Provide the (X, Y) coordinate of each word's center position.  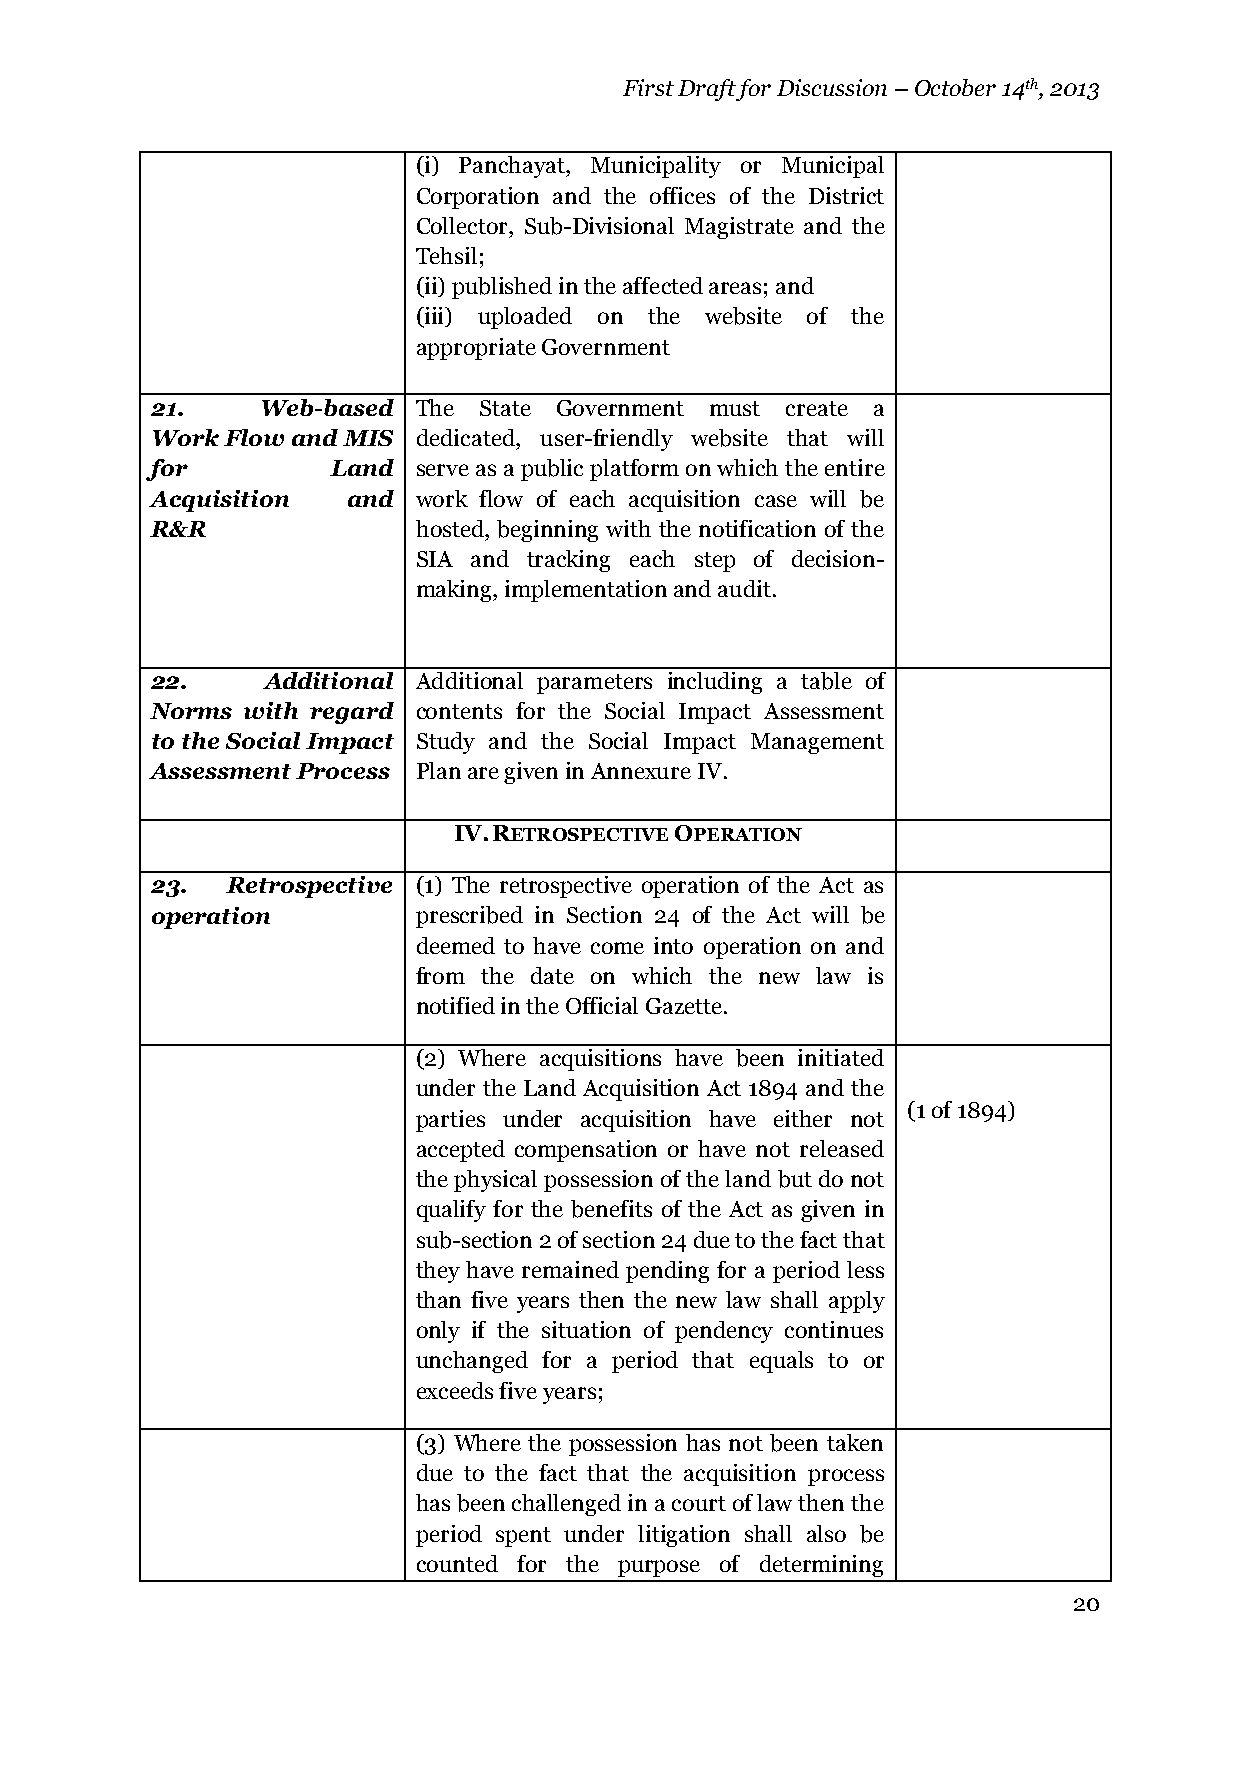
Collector (463, 225)
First (648, 87)
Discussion (832, 87)
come (617, 948)
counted (457, 1563)
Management (817, 743)
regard (352, 713)
